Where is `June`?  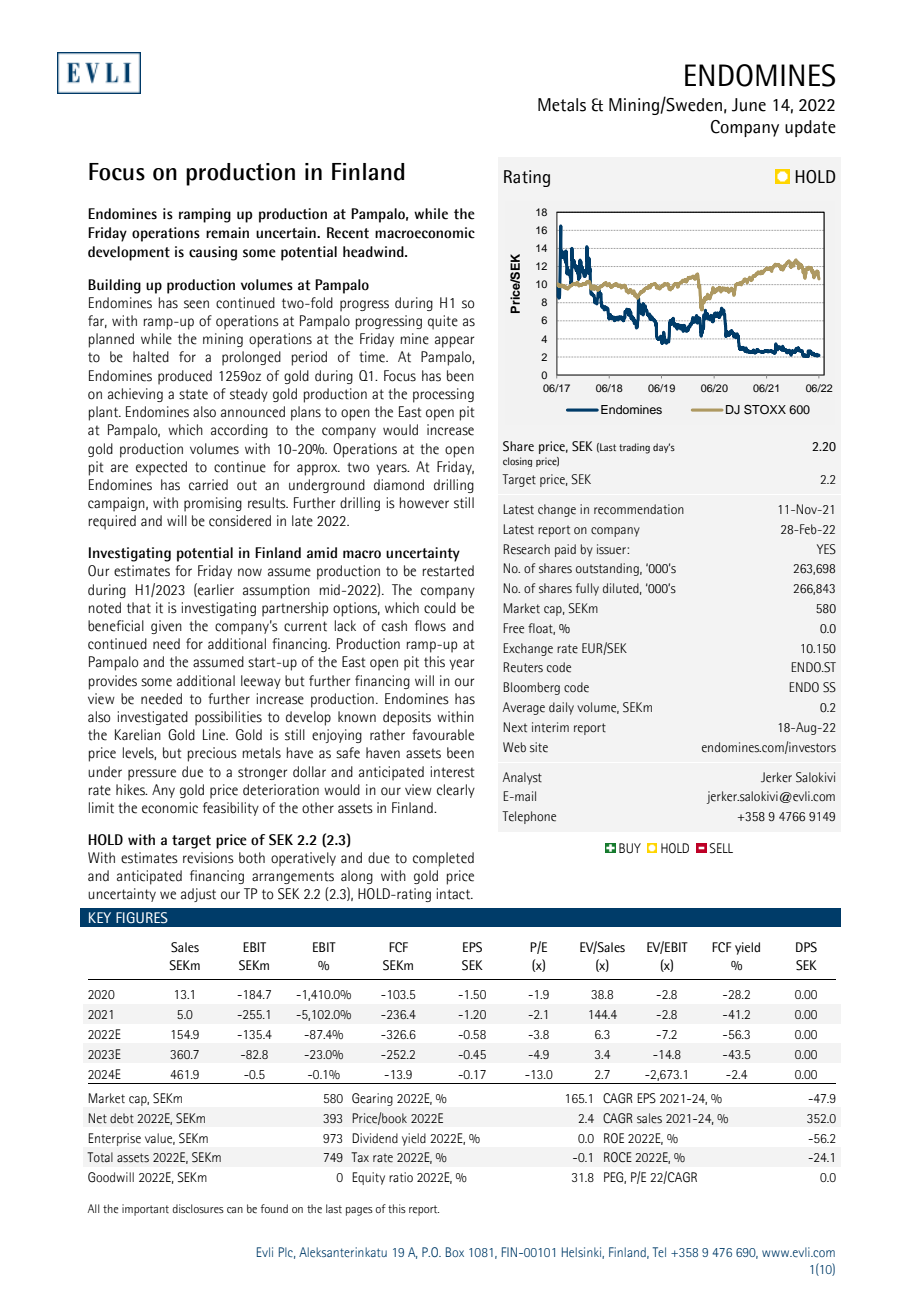 June is located at coordinates (749, 105).
